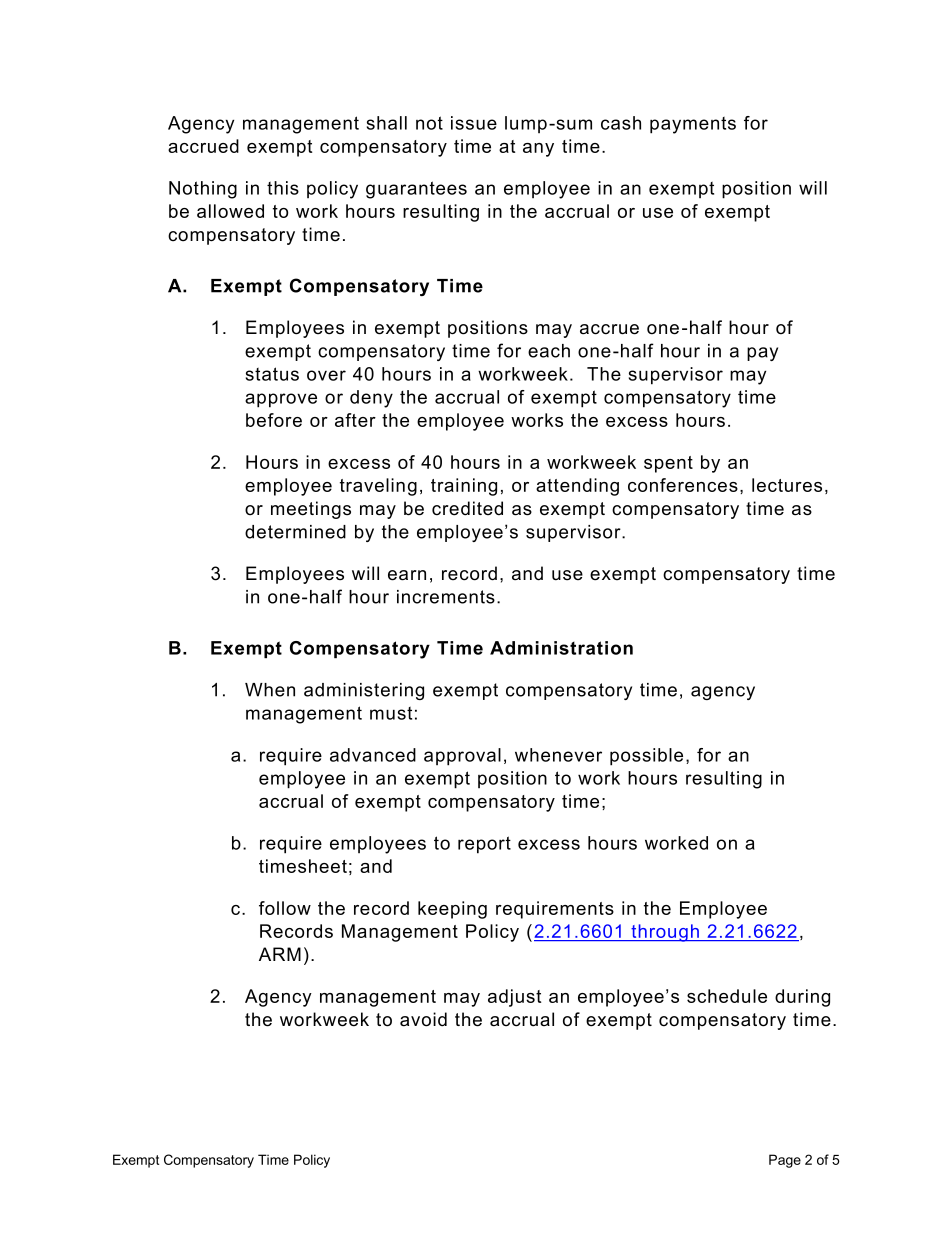 This screenshot has height=1233, width=952. What do you see at coordinates (364, 691) in the screenshot?
I see `administering` at bounding box center [364, 691].
